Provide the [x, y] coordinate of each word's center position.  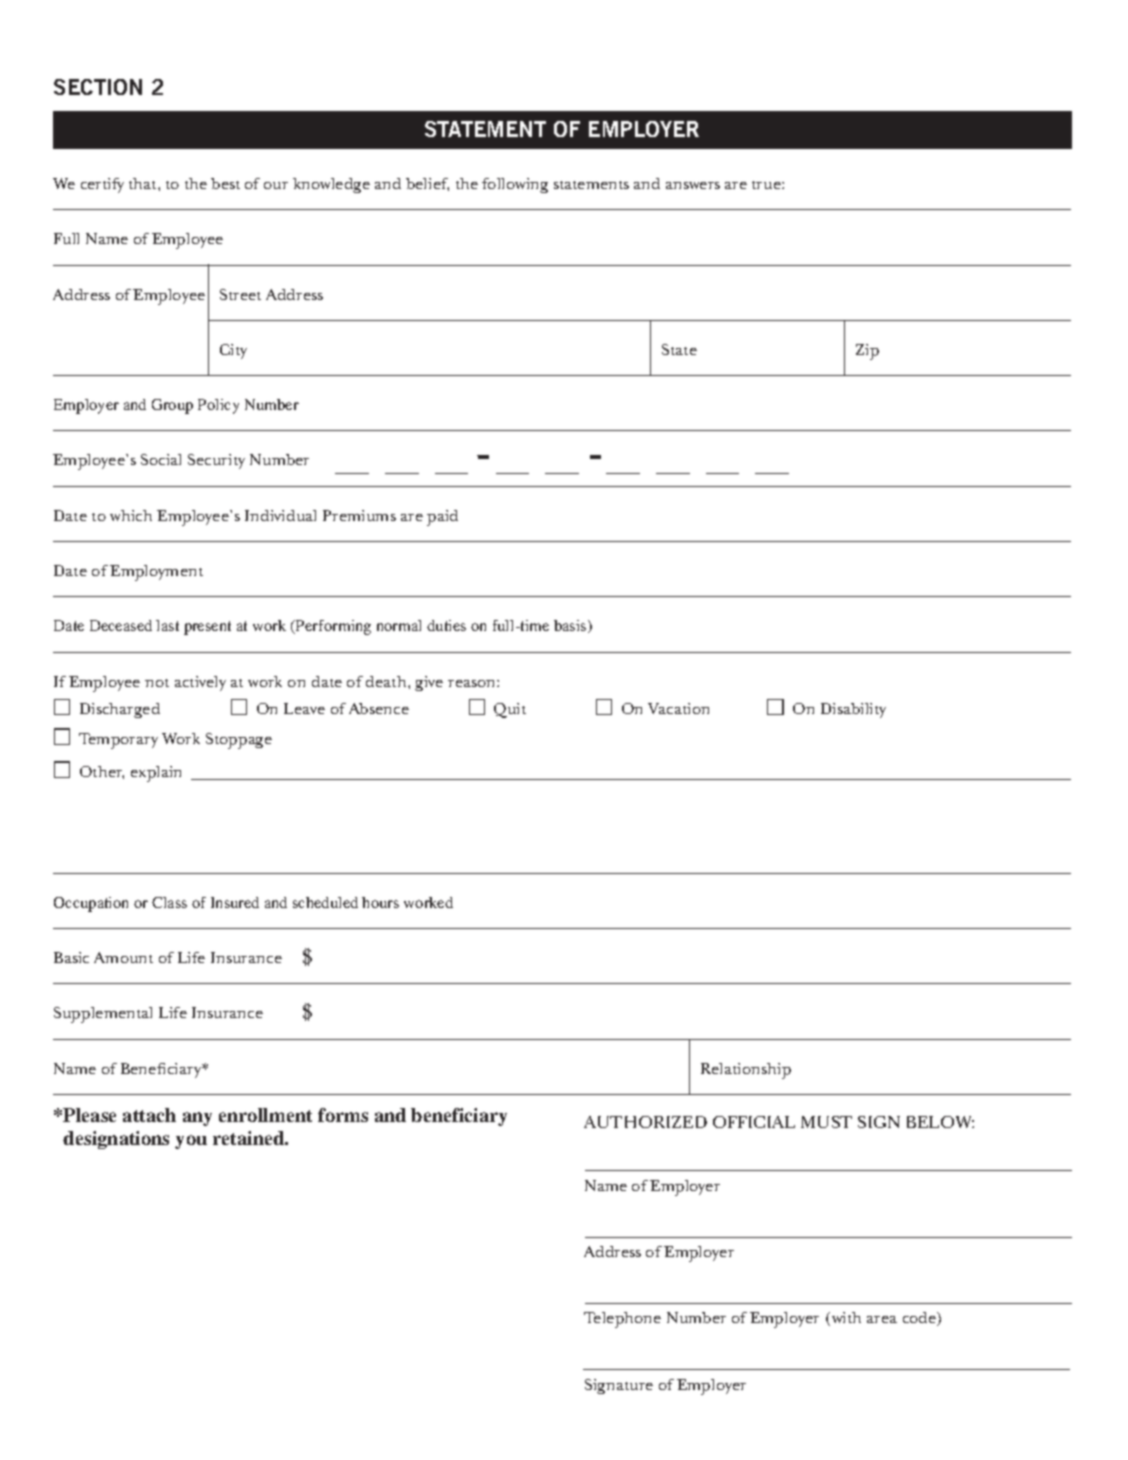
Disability [853, 710]
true [767, 185]
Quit [510, 710]
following [515, 185]
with [845, 1319]
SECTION [98, 87]
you [191, 1142]
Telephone [622, 1320]
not [157, 683]
